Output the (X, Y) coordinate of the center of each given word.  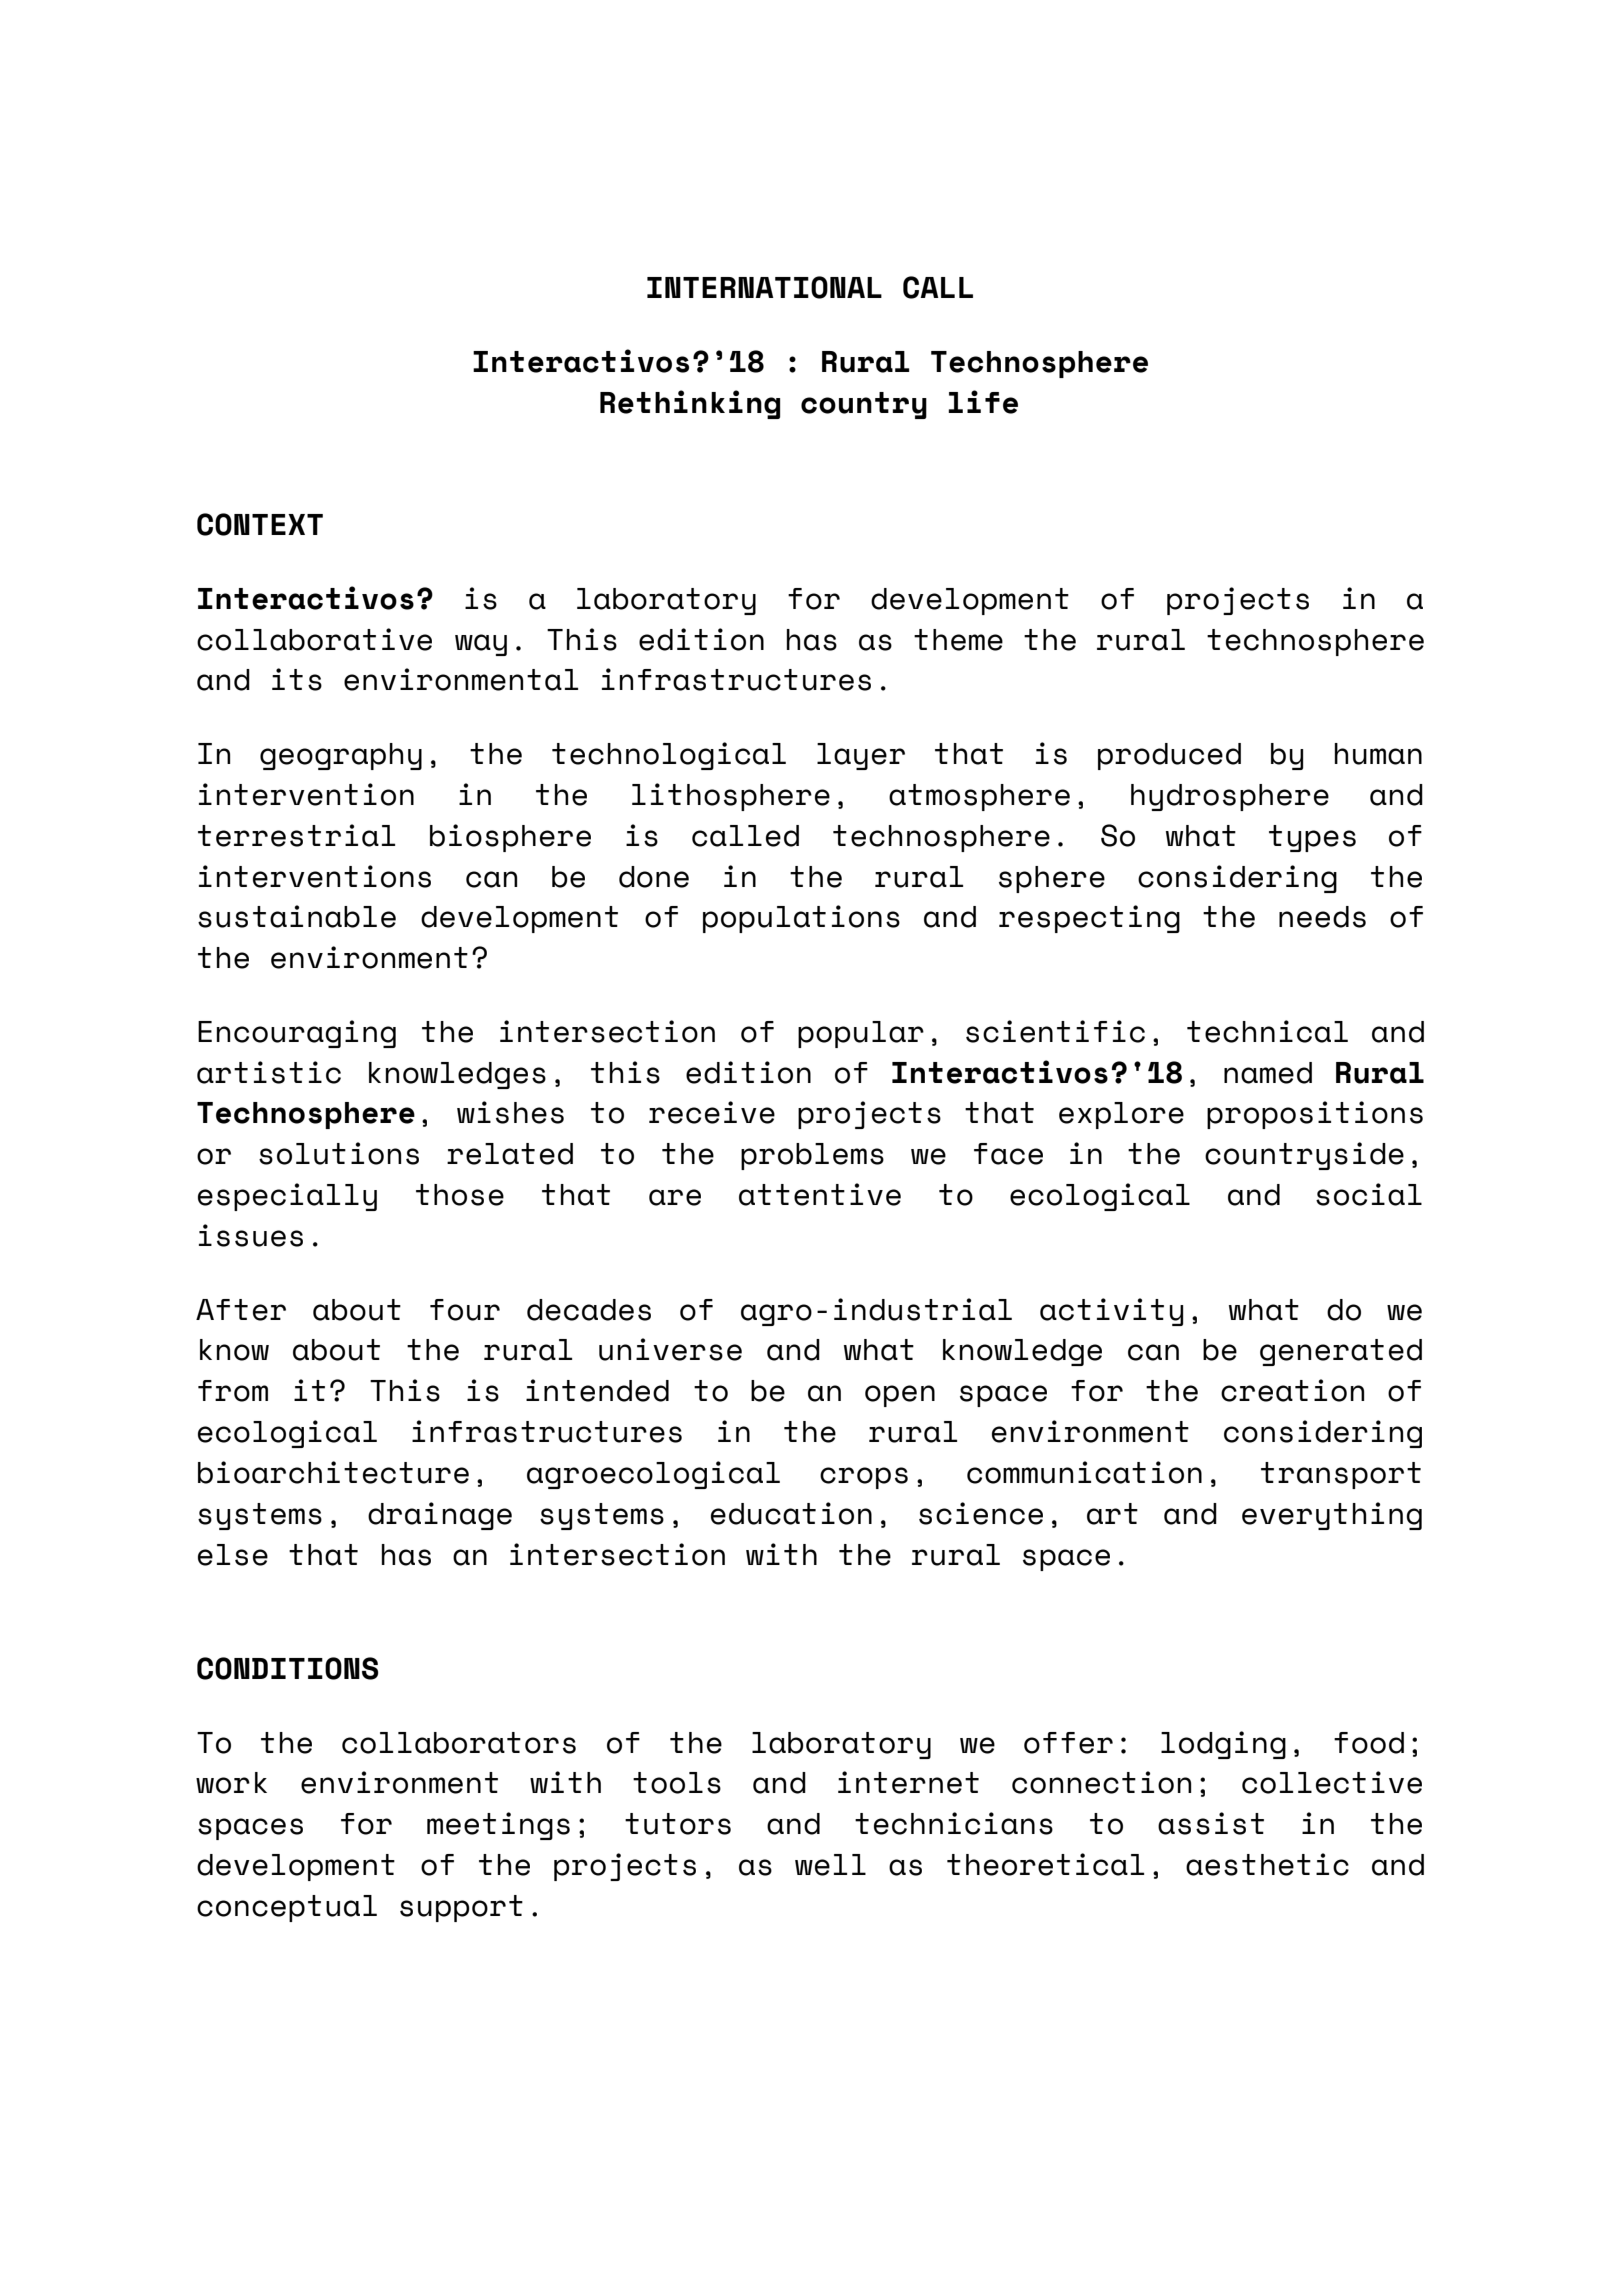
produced (1169, 756)
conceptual (287, 1908)
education (791, 1513)
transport (1341, 1475)
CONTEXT (260, 524)
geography (341, 756)
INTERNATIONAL (764, 287)
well (830, 1865)
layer (861, 756)
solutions (339, 1153)
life (983, 402)
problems (812, 1156)
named (1268, 1073)
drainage (440, 1516)
